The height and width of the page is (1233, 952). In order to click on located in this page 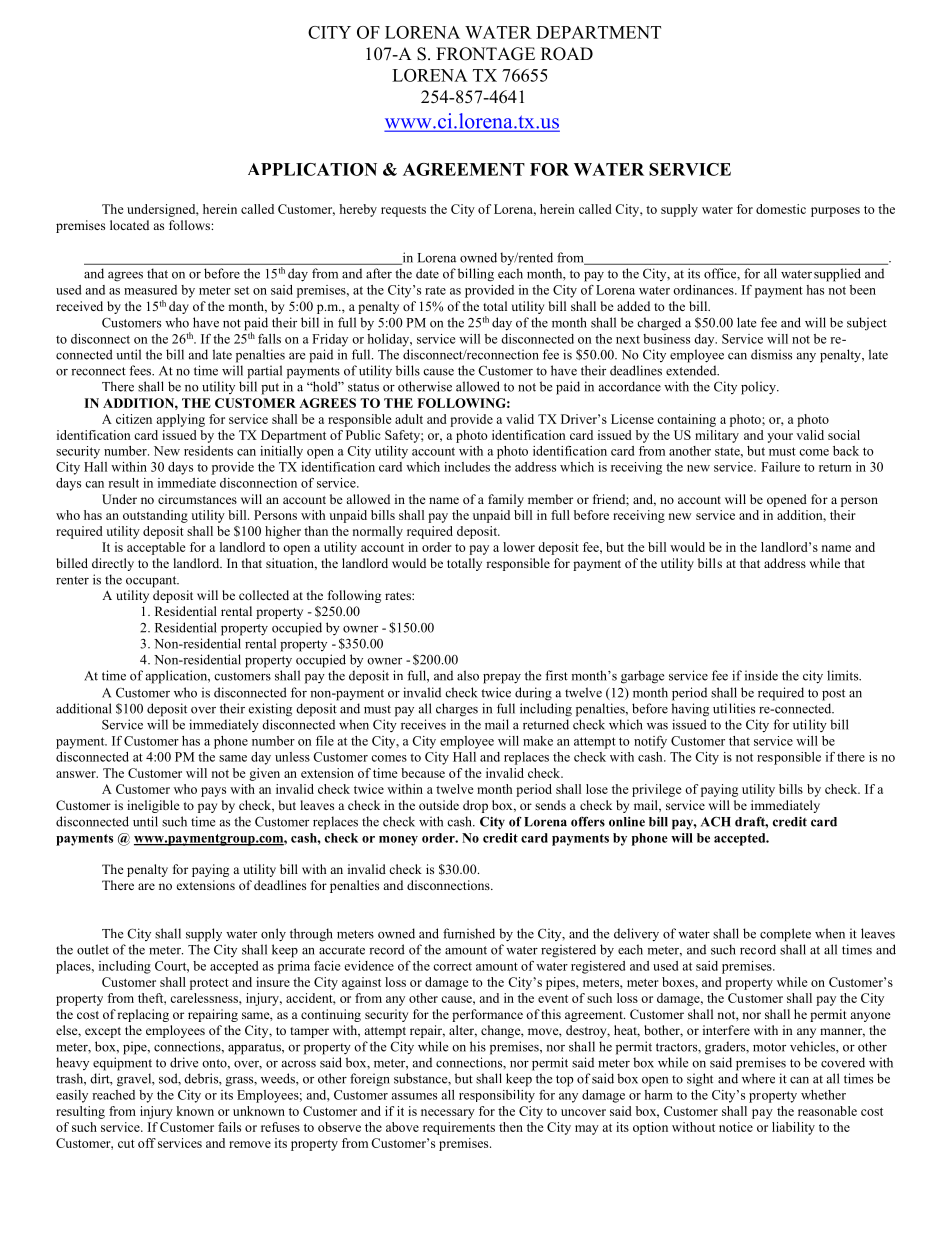, I will do `click(129, 225)`.
